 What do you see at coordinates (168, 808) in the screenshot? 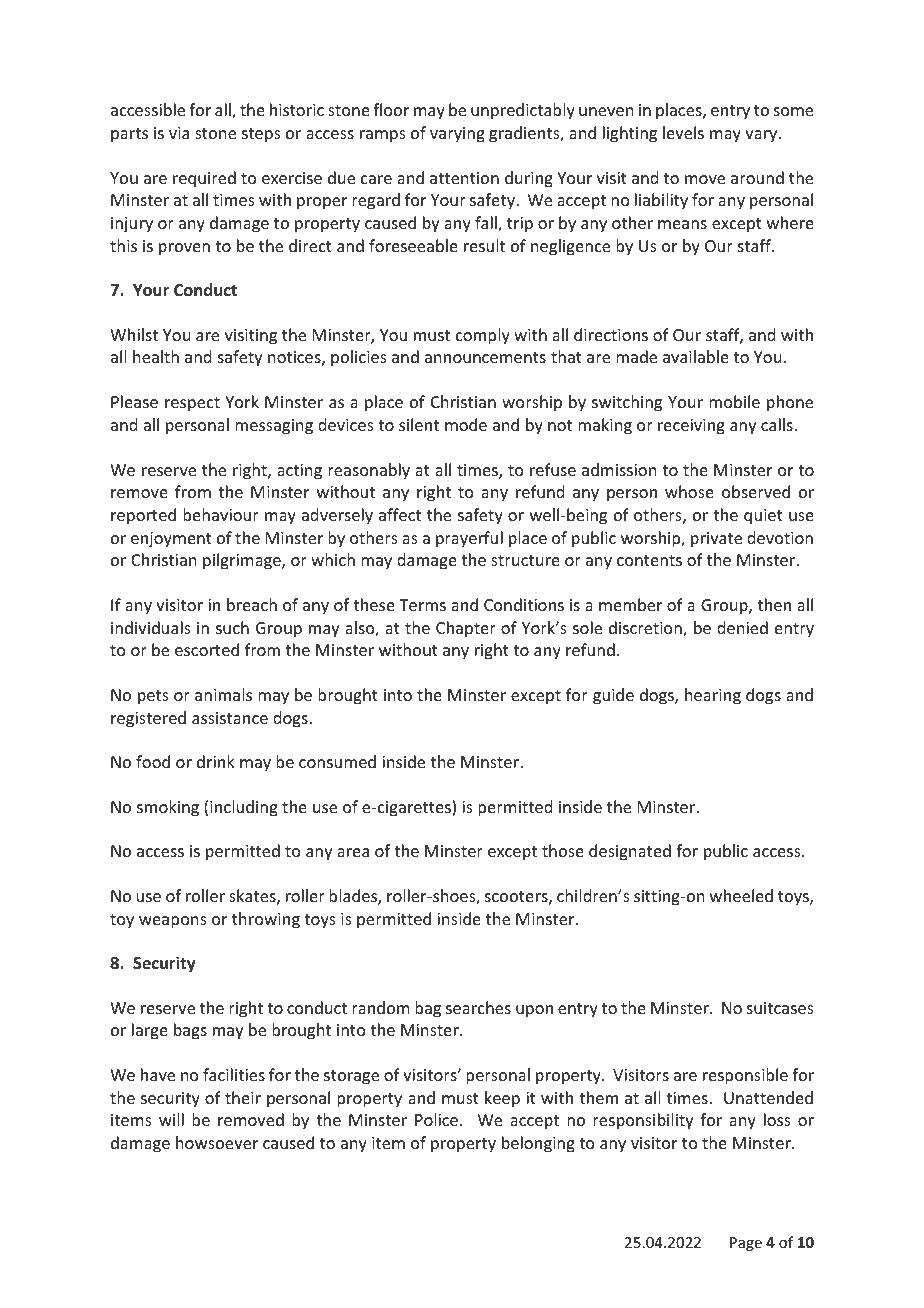
I see `smoking` at bounding box center [168, 808].
